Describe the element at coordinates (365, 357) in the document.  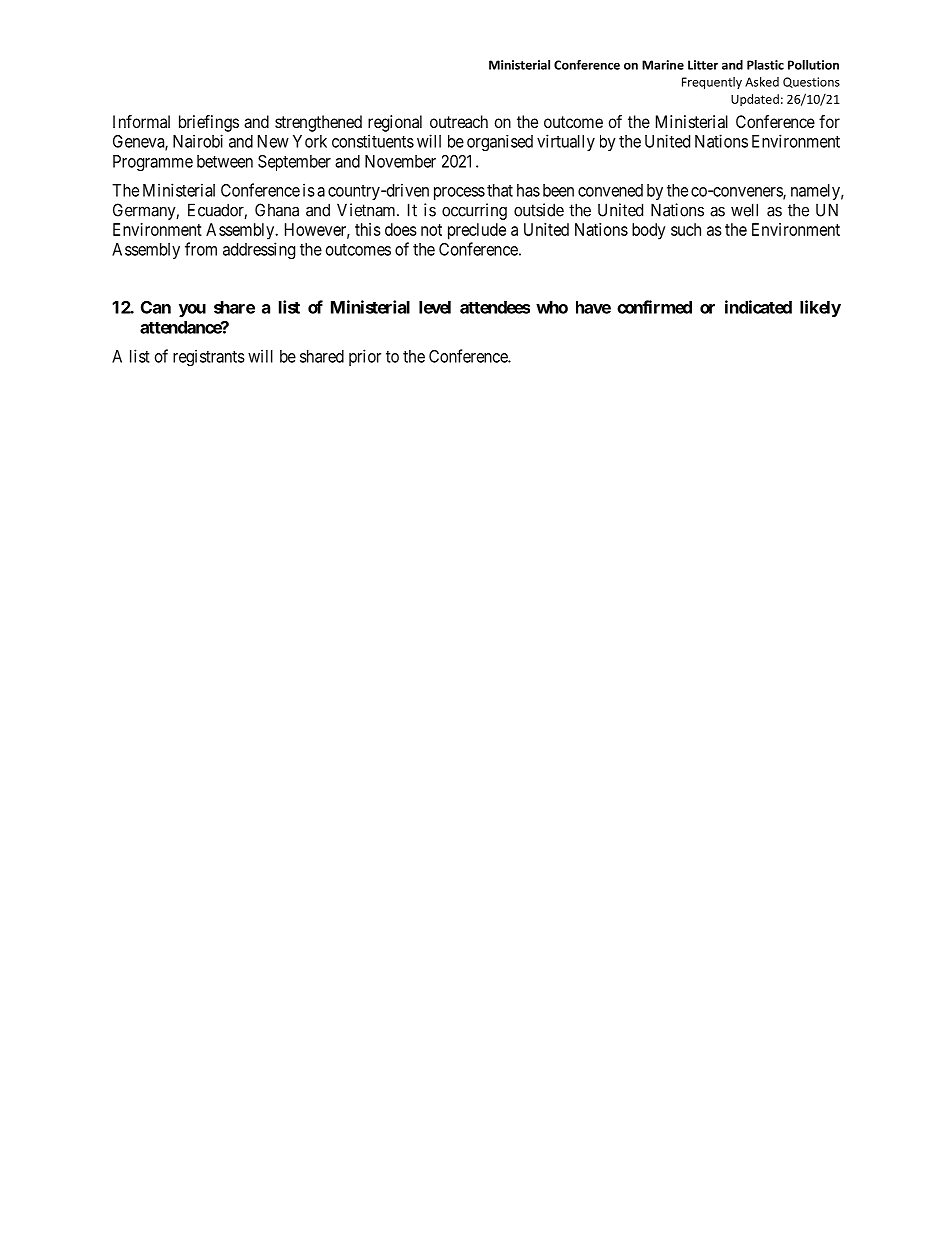
I see `prior` at that location.
